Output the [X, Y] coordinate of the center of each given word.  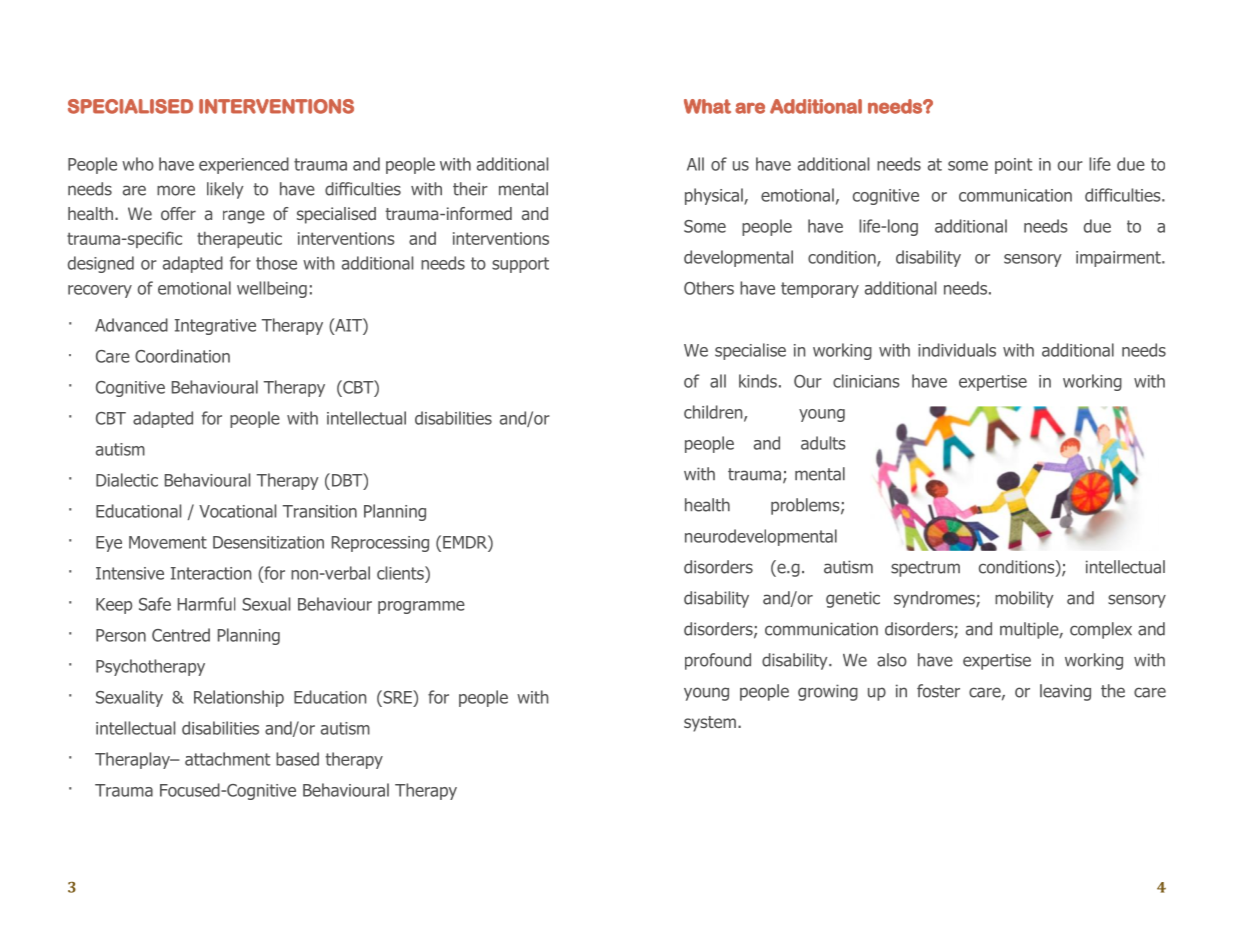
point [1013, 166]
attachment [227, 759]
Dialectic [127, 480]
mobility [1024, 599]
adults [823, 443]
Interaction [211, 573]
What [707, 106]
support [520, 265]
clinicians [866, 381]
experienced [244, 165]
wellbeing [272, 289]
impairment [1119, 259]
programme [421, 607]
